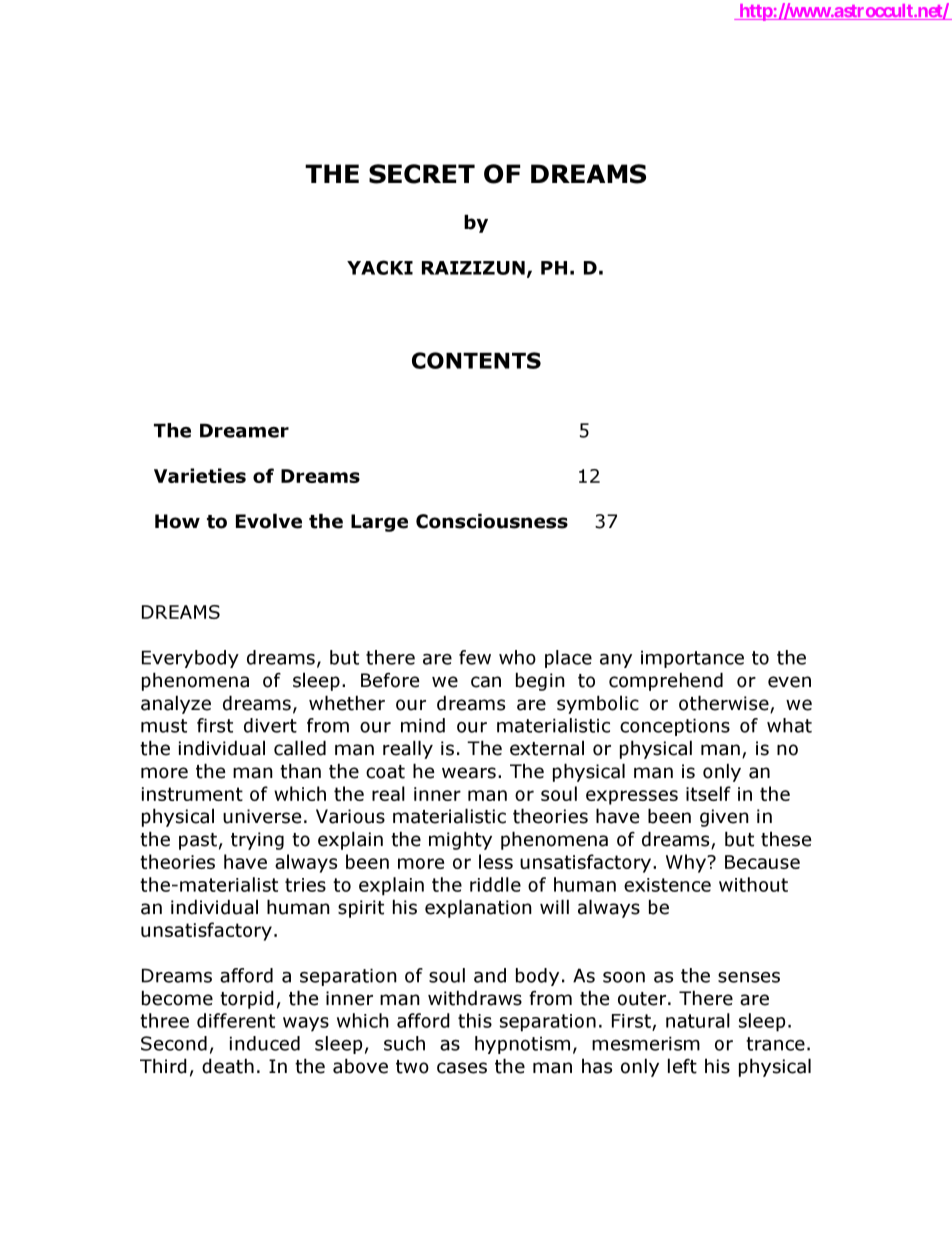 The height and width of the screenshot is (1233, 952). What do you see at coordinates (753, 884) in the screenshot?
I see `without` at bounding box center [753, 884].
